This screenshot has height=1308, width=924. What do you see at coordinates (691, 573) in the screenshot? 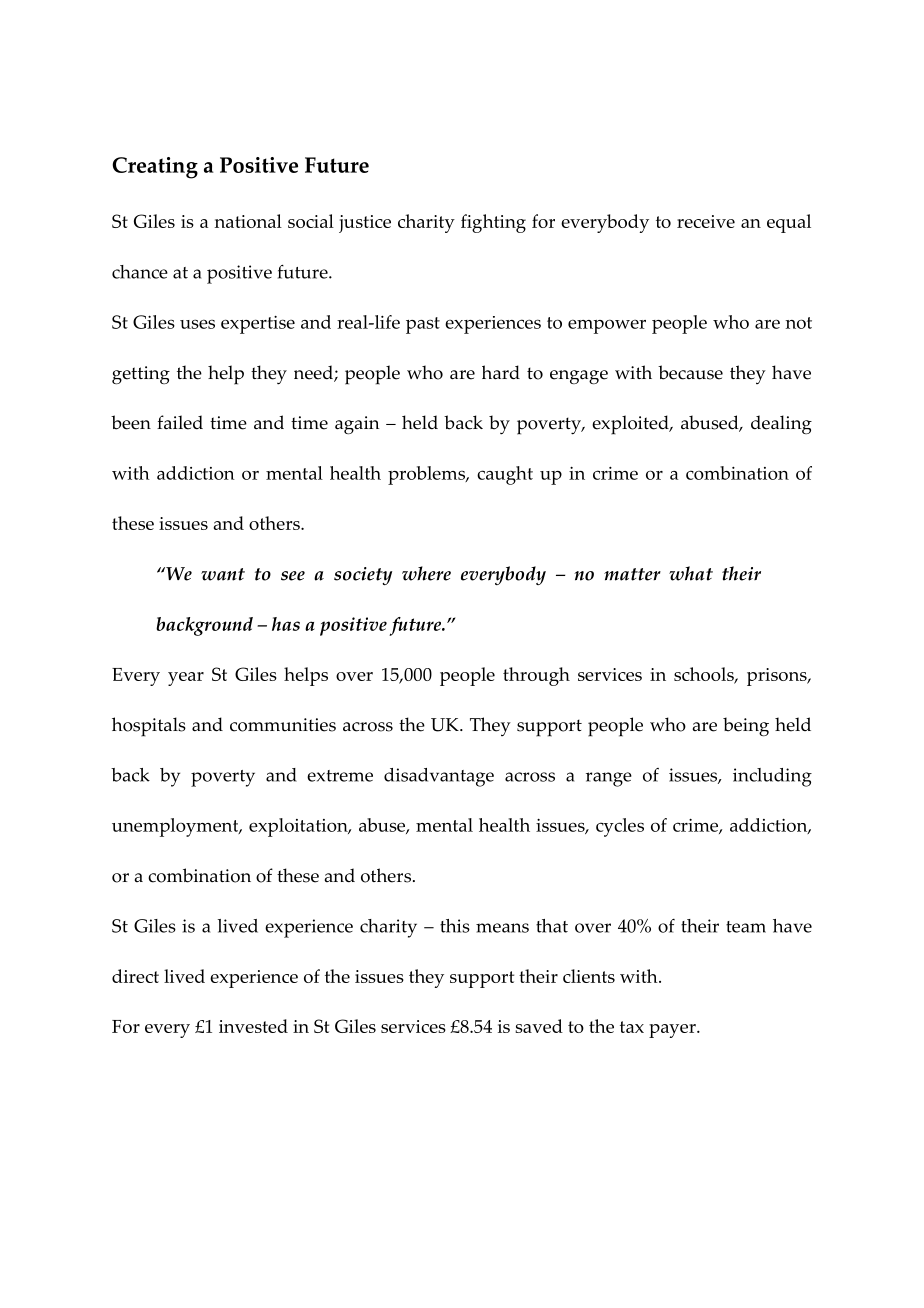
I see `what` at bounding box center [691, 573].
